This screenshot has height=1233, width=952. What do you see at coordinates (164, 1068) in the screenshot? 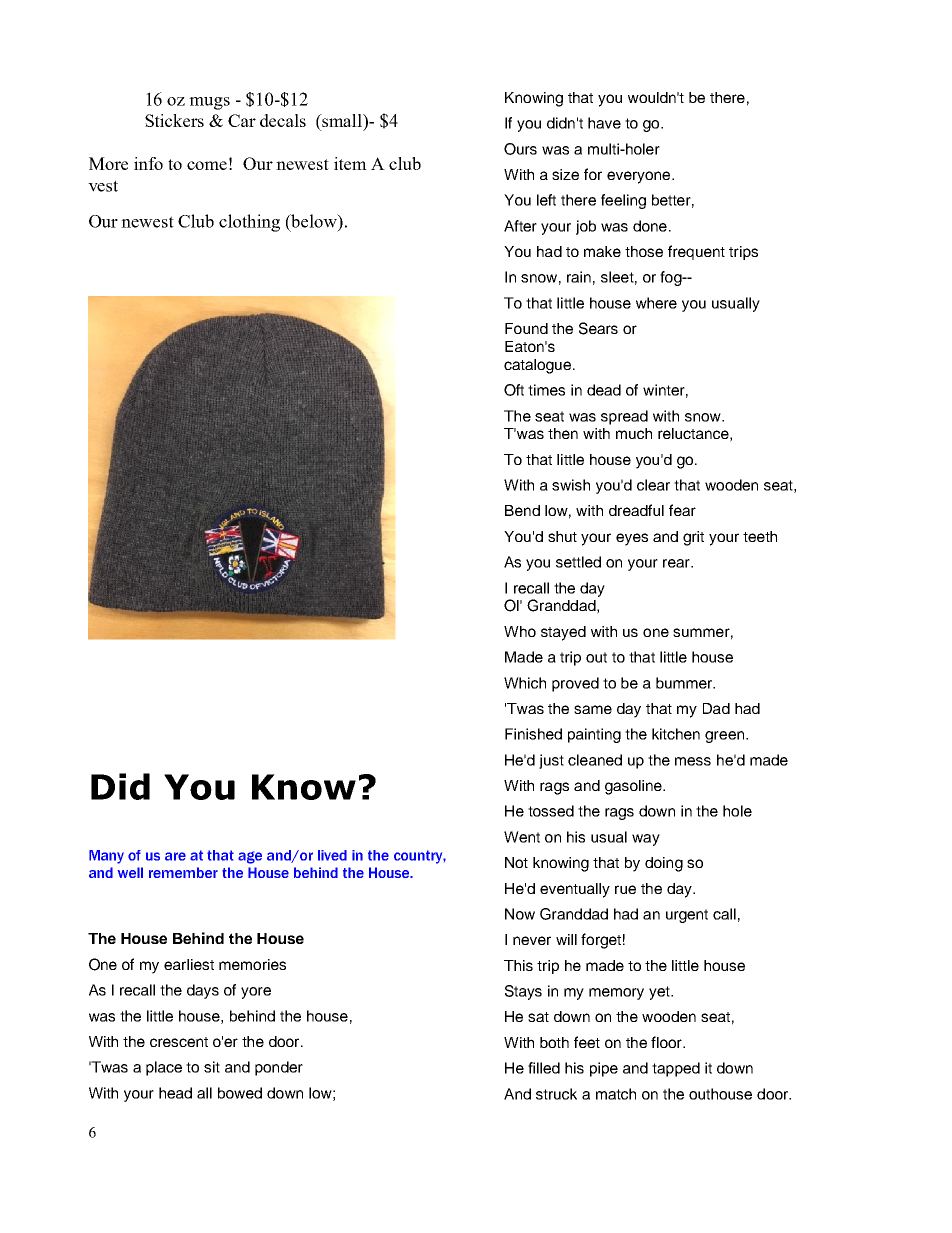
I see `place` at bounding box center [164, 1068].
